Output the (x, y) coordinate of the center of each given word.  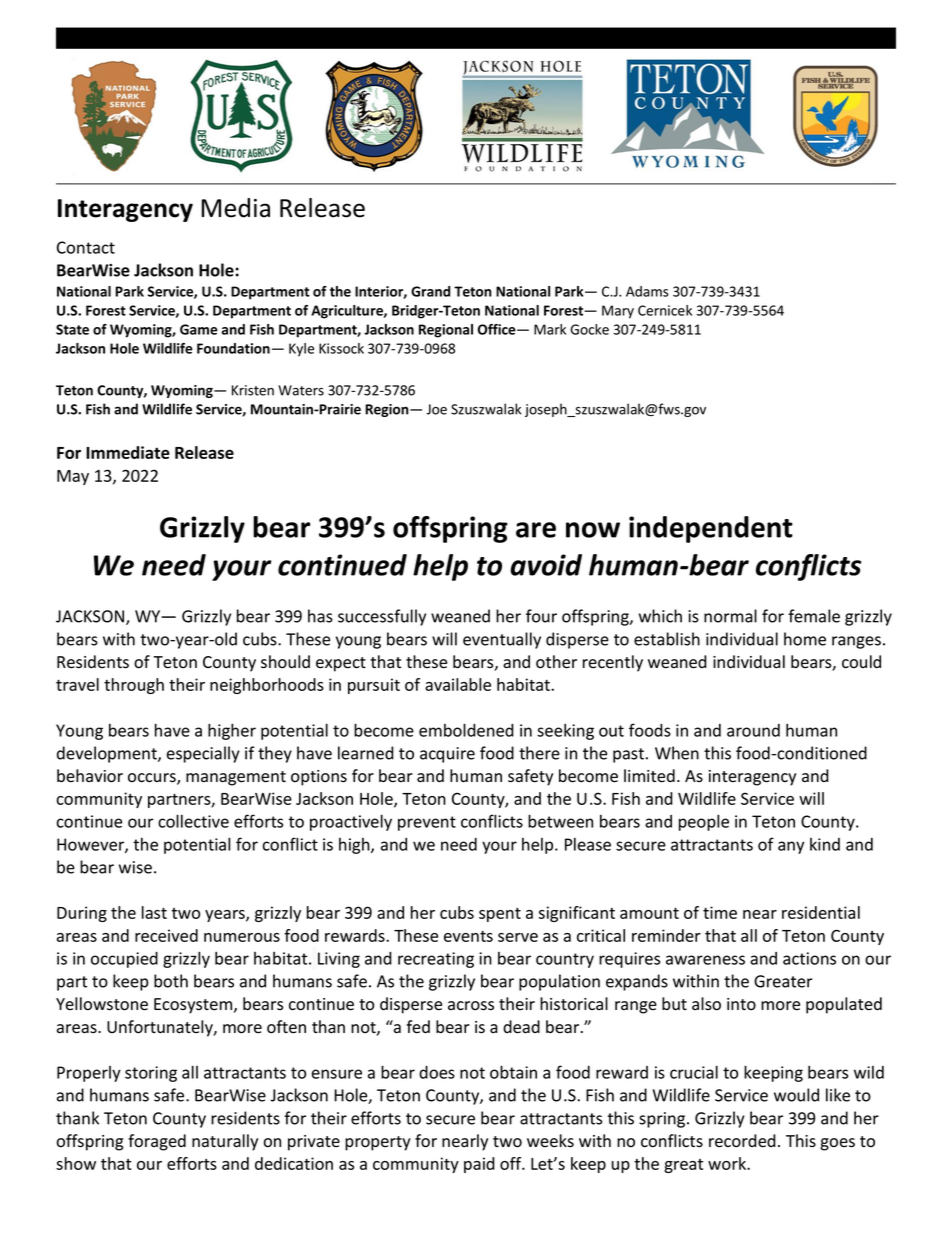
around (753, 730)
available (458, 684)
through (134, 686)
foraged (157, 1142)
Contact (86, 247)
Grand (430, 291)
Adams (647, 291)
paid (479, 1165)
